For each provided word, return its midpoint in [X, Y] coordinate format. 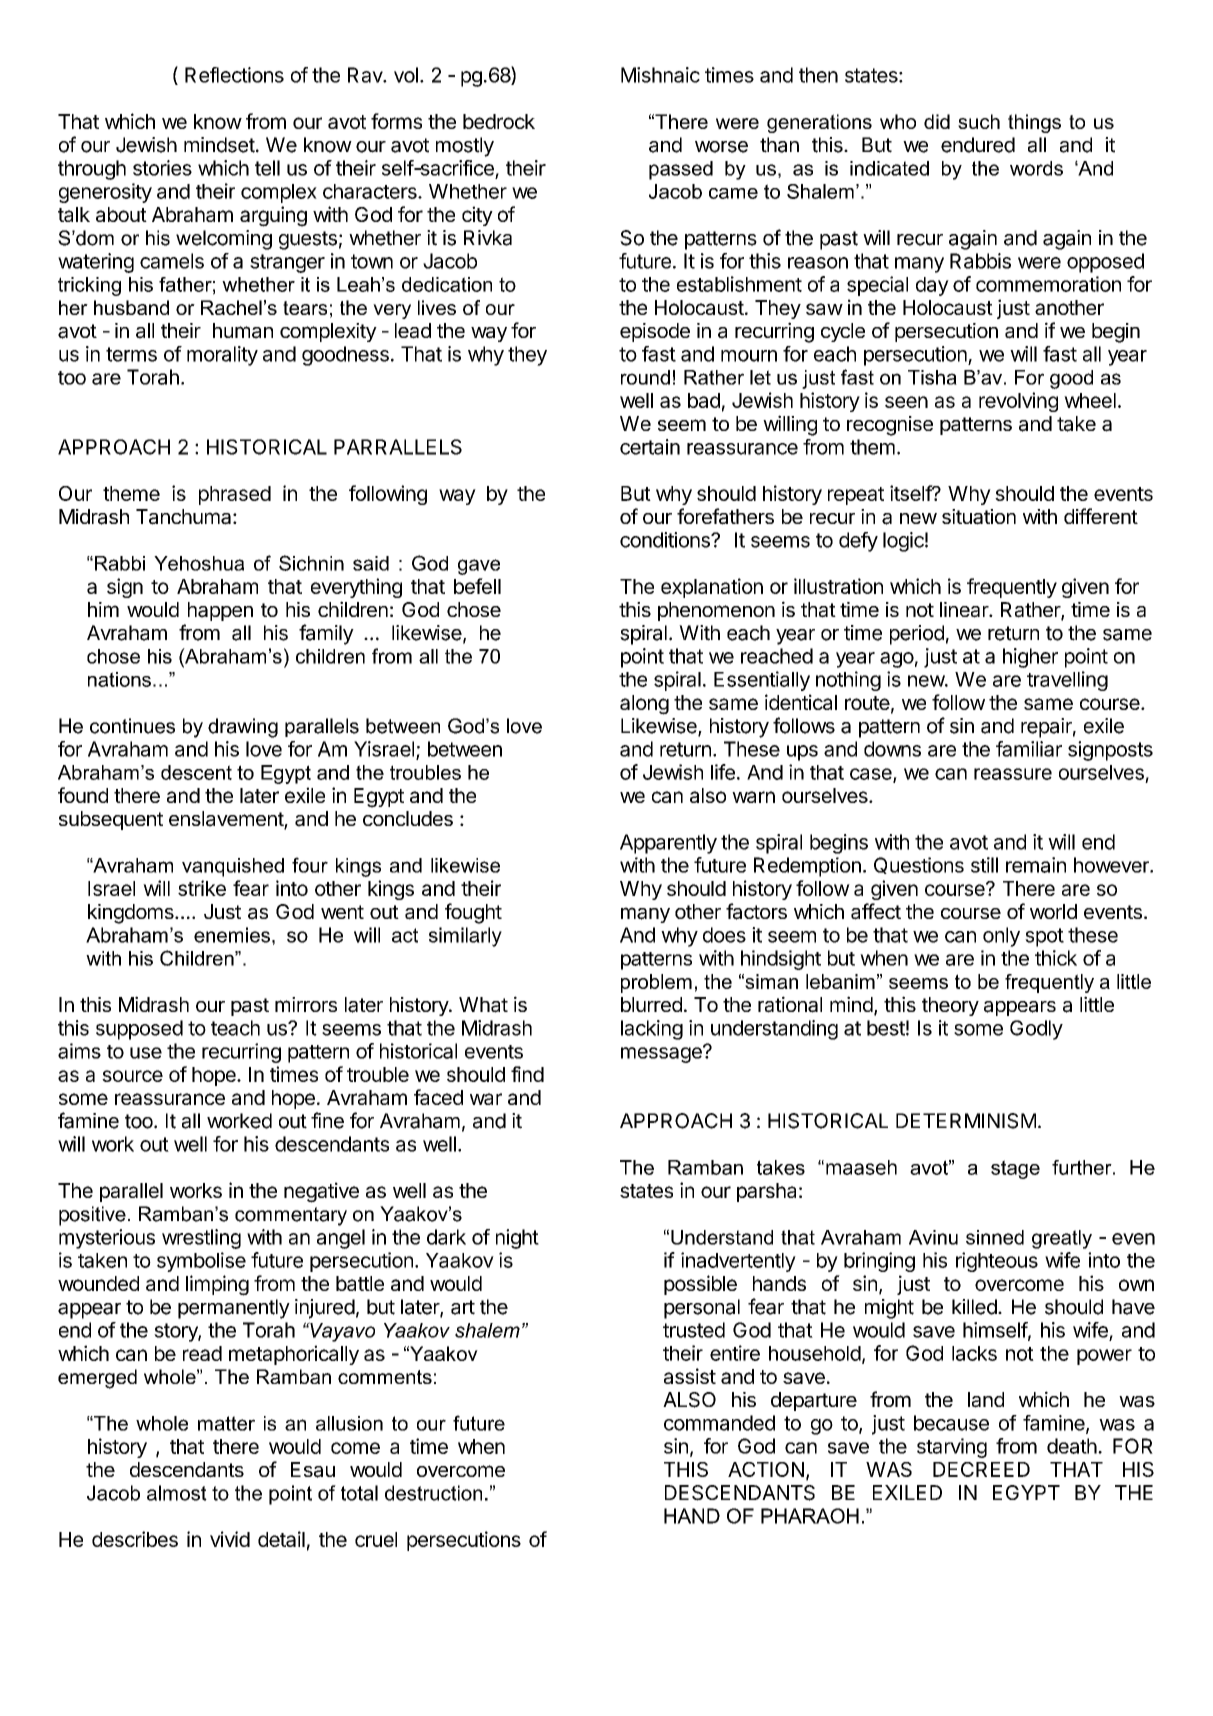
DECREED [981, 1469]
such [979, 121]
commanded [719, 1423]
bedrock [499, 121]
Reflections [234, 75]
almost [177, 1493]
